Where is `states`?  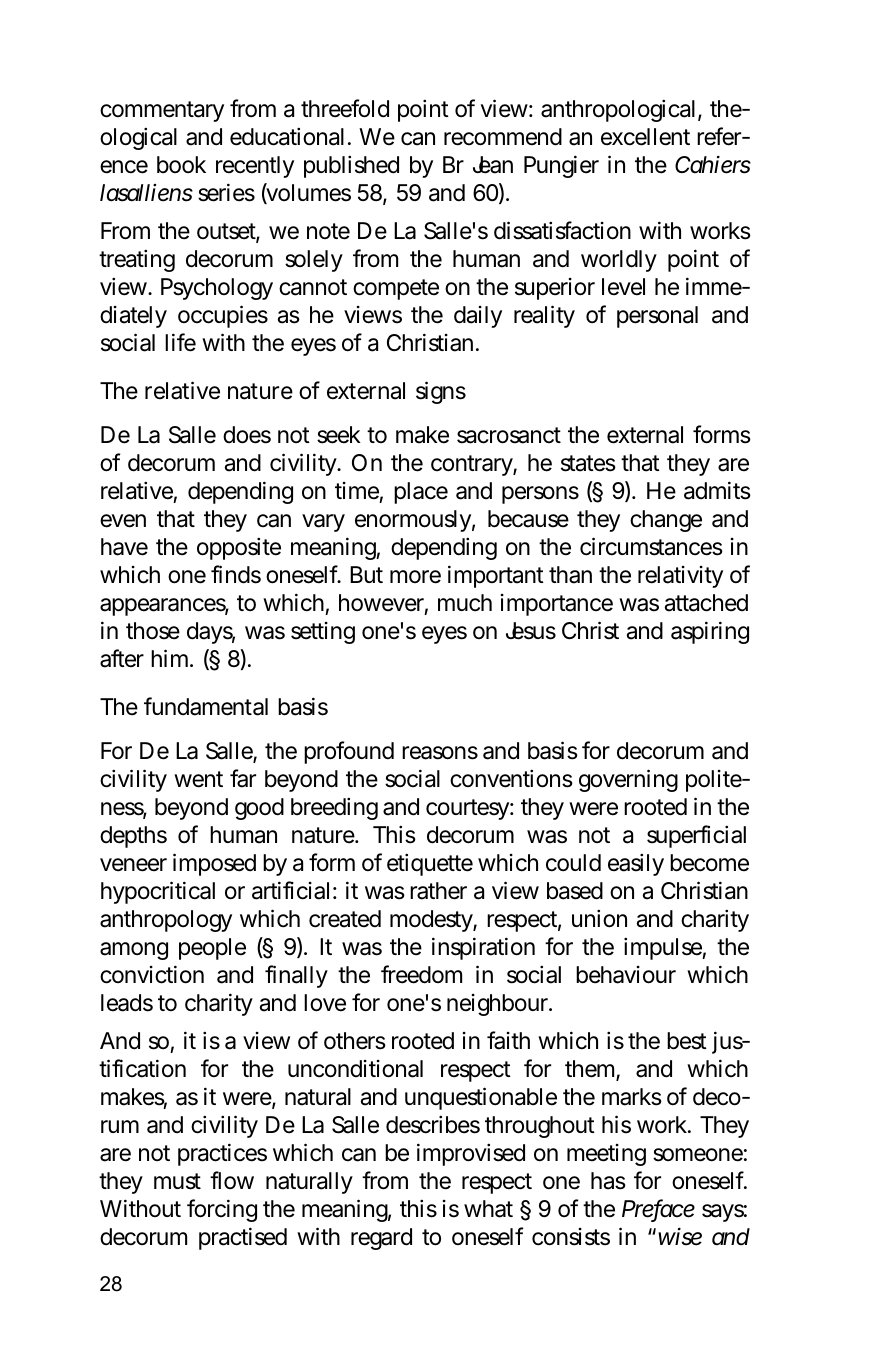 states is located at coordinates (588, 463).
